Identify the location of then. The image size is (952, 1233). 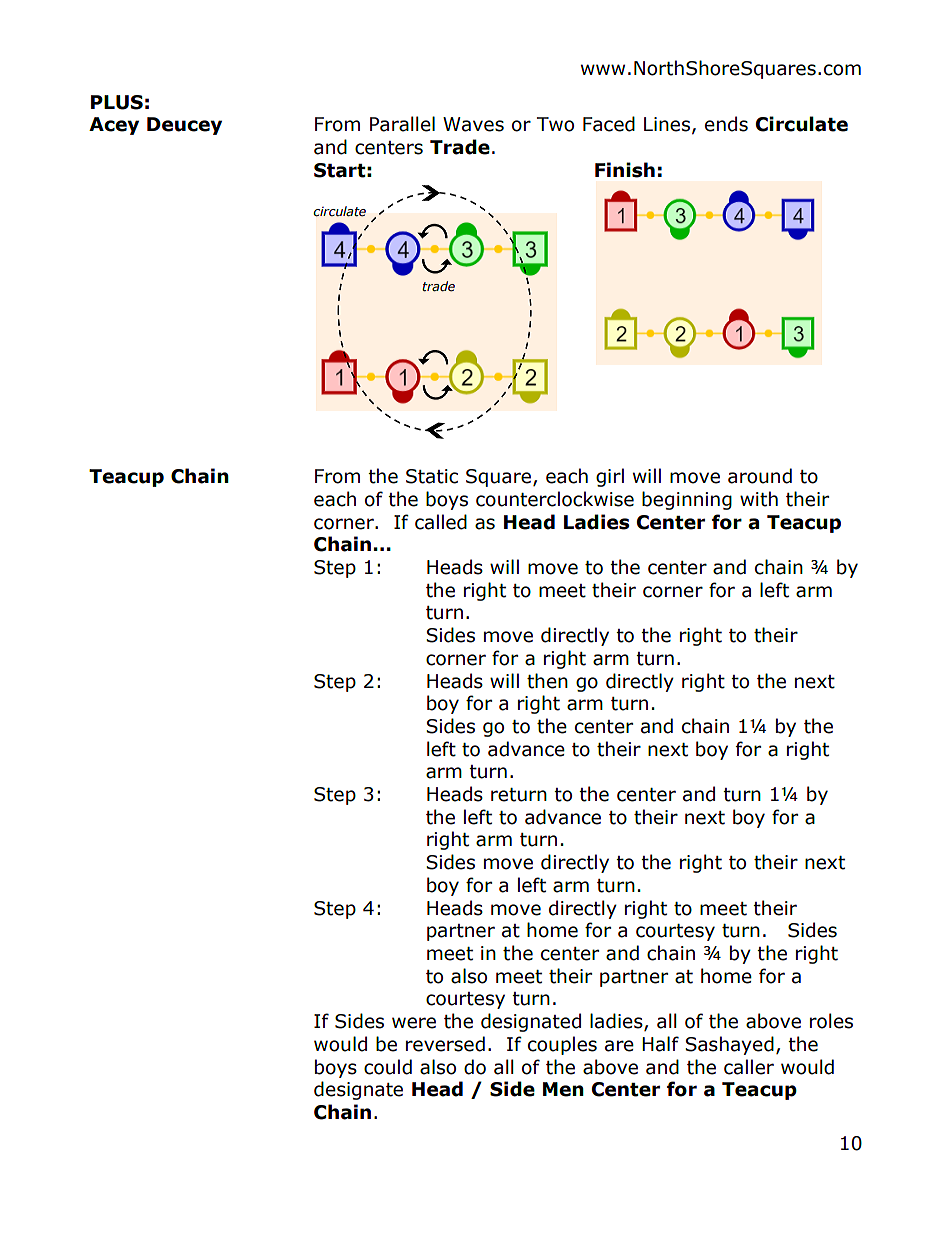
(547, 681).
